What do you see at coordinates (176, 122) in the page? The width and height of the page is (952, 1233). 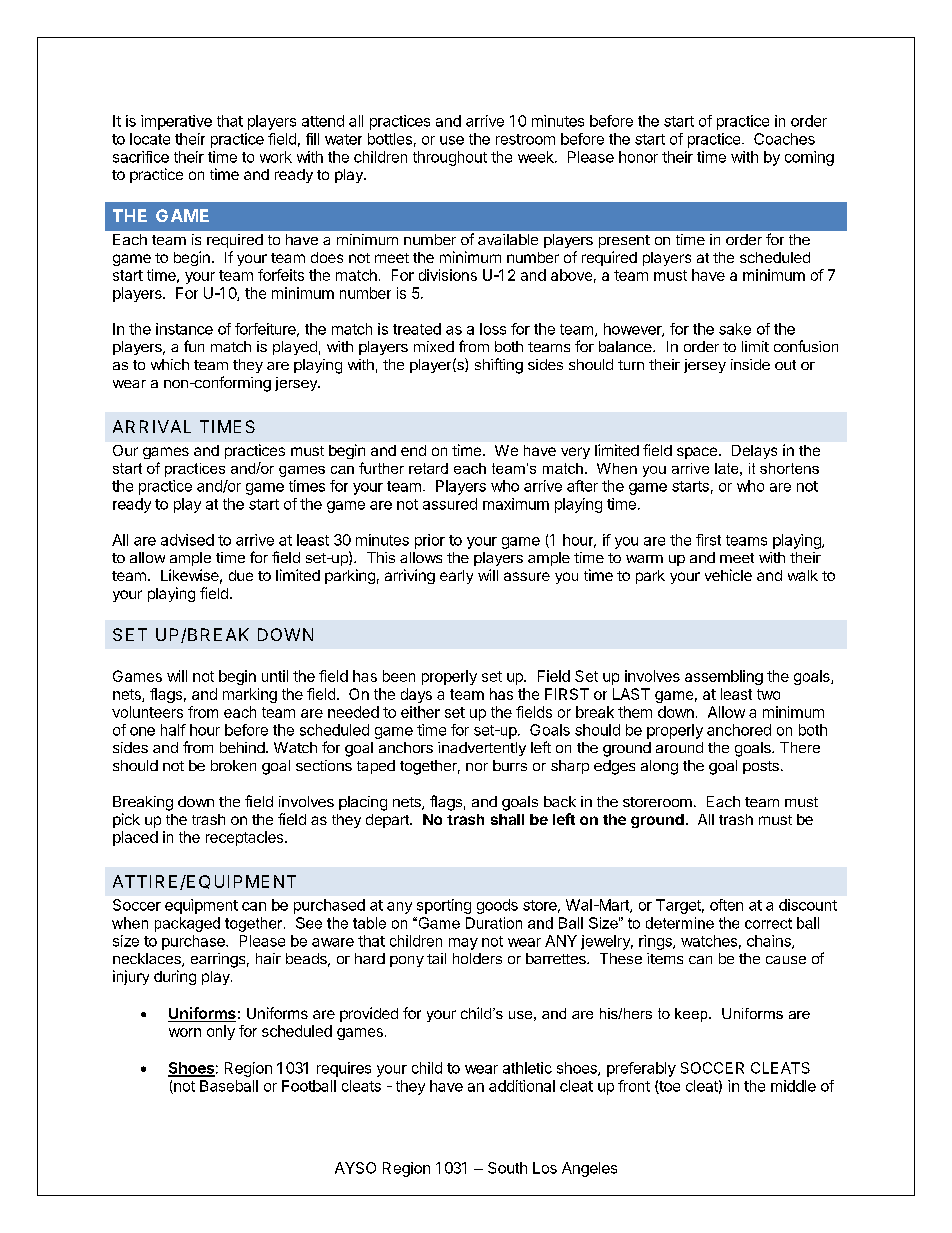 I see `imperative` at bounding box center [176, 122].
